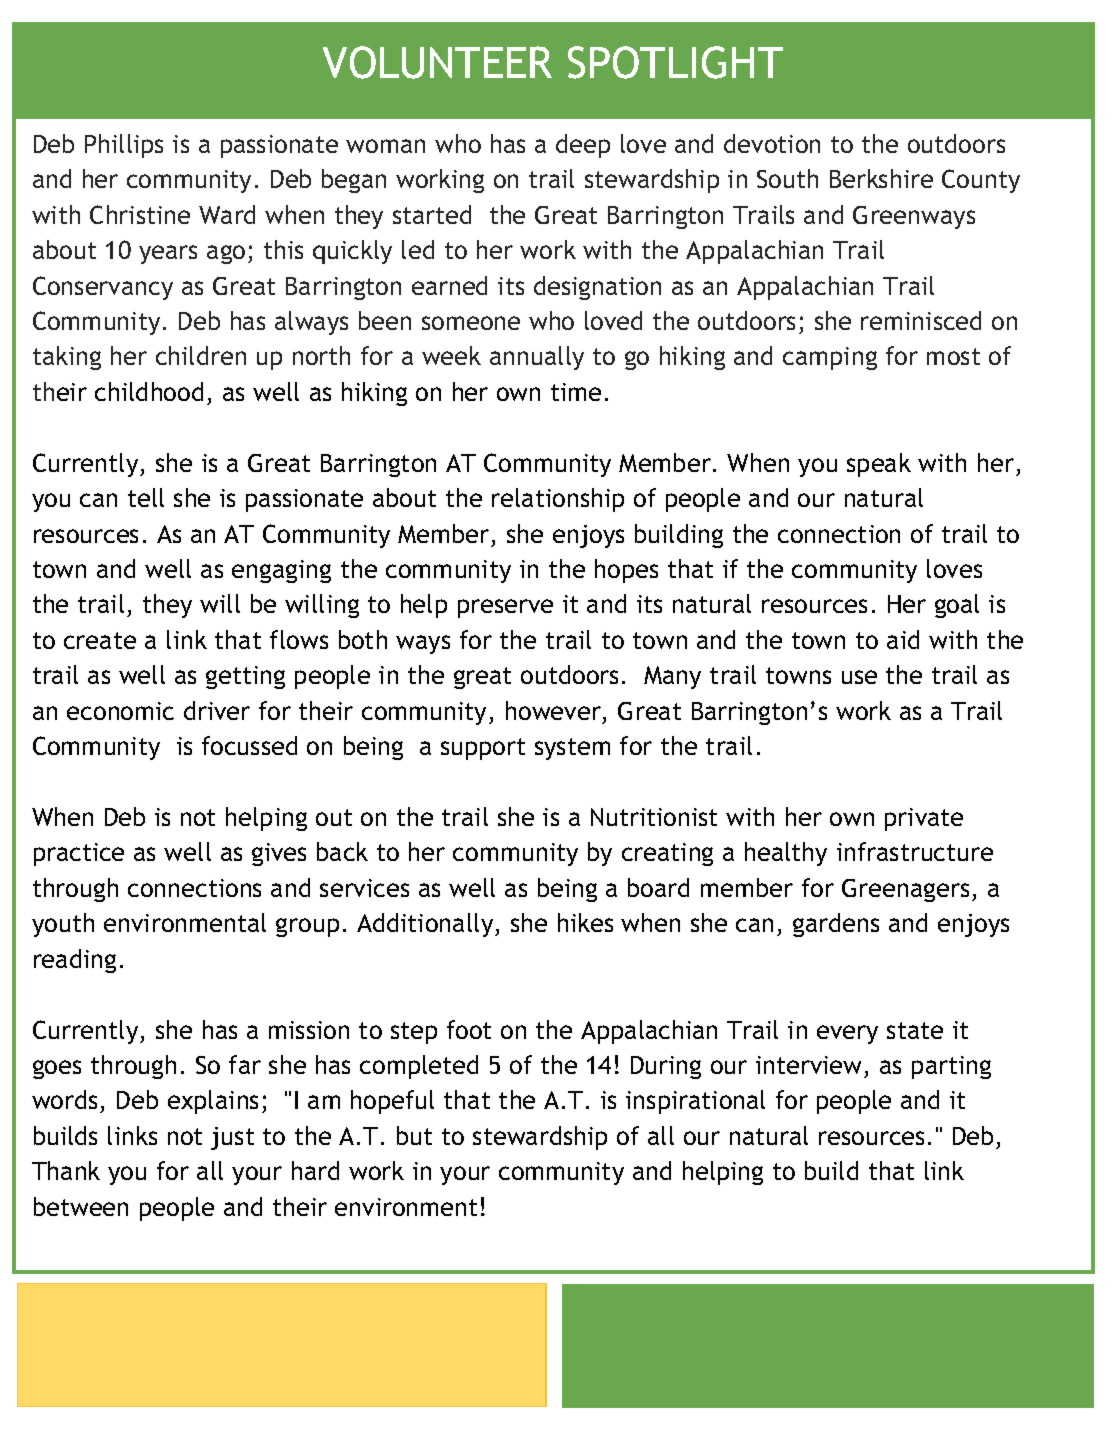 Image resolution: width=1112 pixels, height=1439 pixels. What do you see at coordinates (585, 922) in the screenshot?
I see `hikes` at bounding box center [585, 922].
